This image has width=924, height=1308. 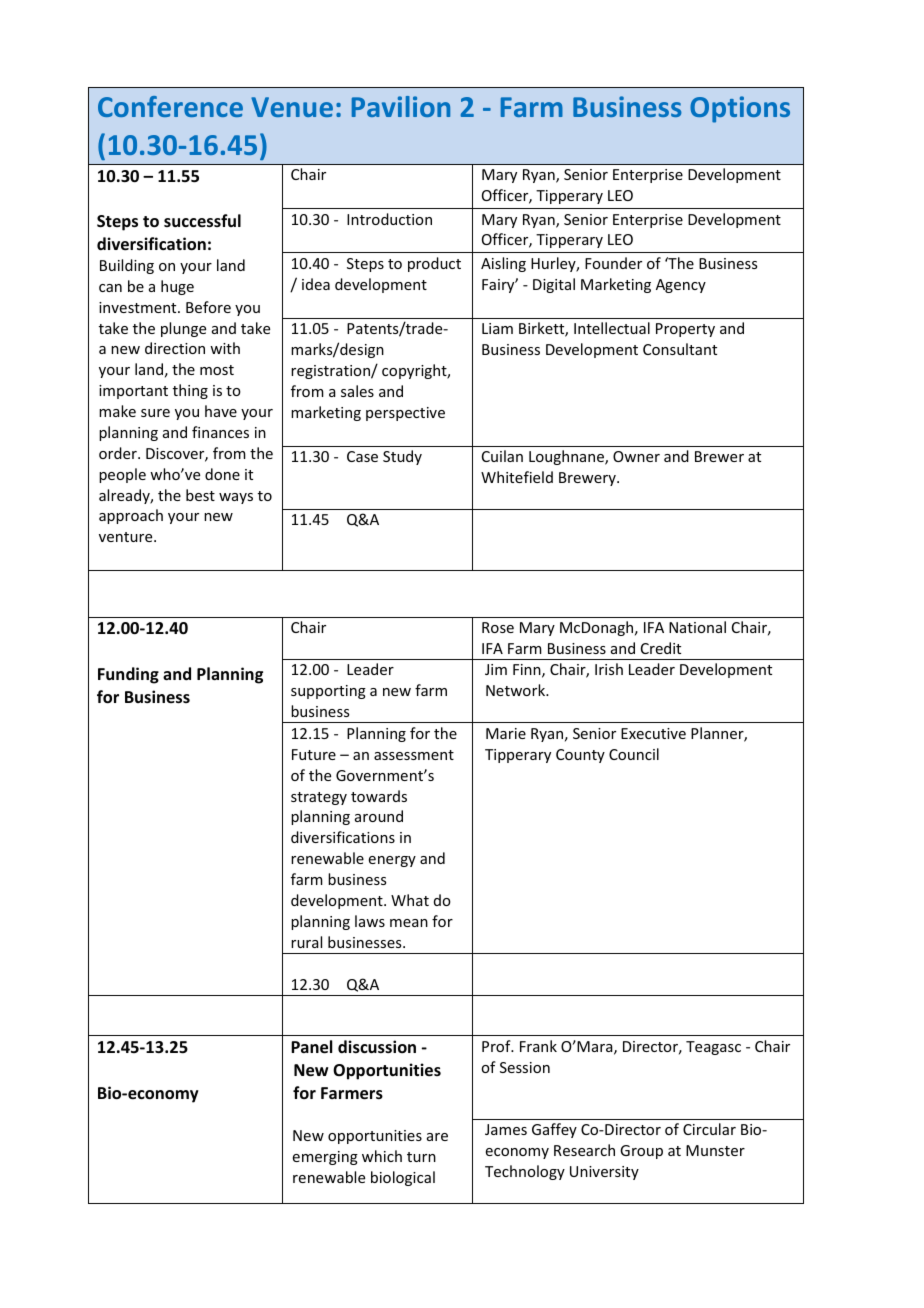 What do you see at coordinates (421, 1157) in the image?
I see `turn` at bounding box center [421, 1157].
